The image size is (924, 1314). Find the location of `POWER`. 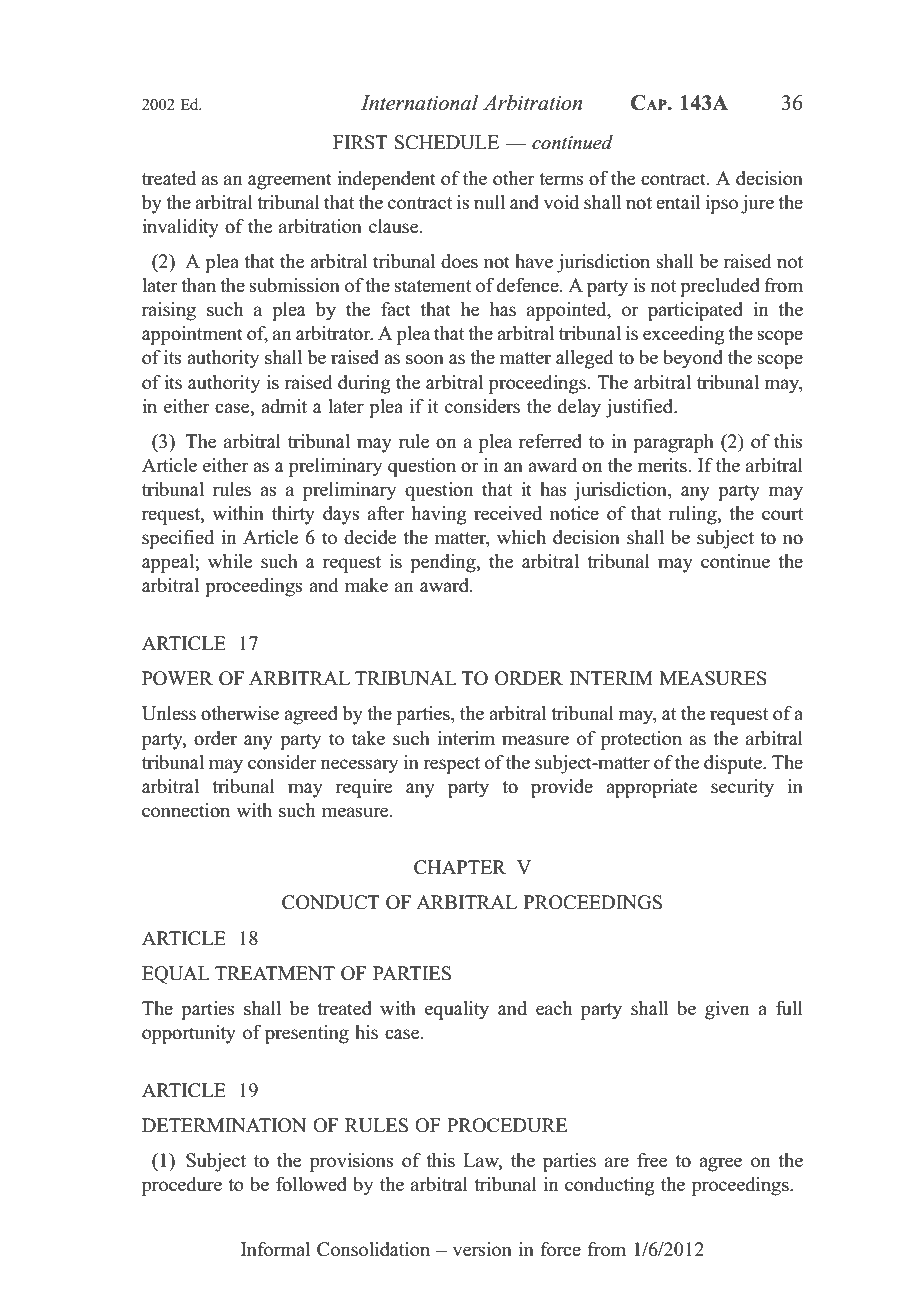

POWER is located at coordinates (177, 678).
